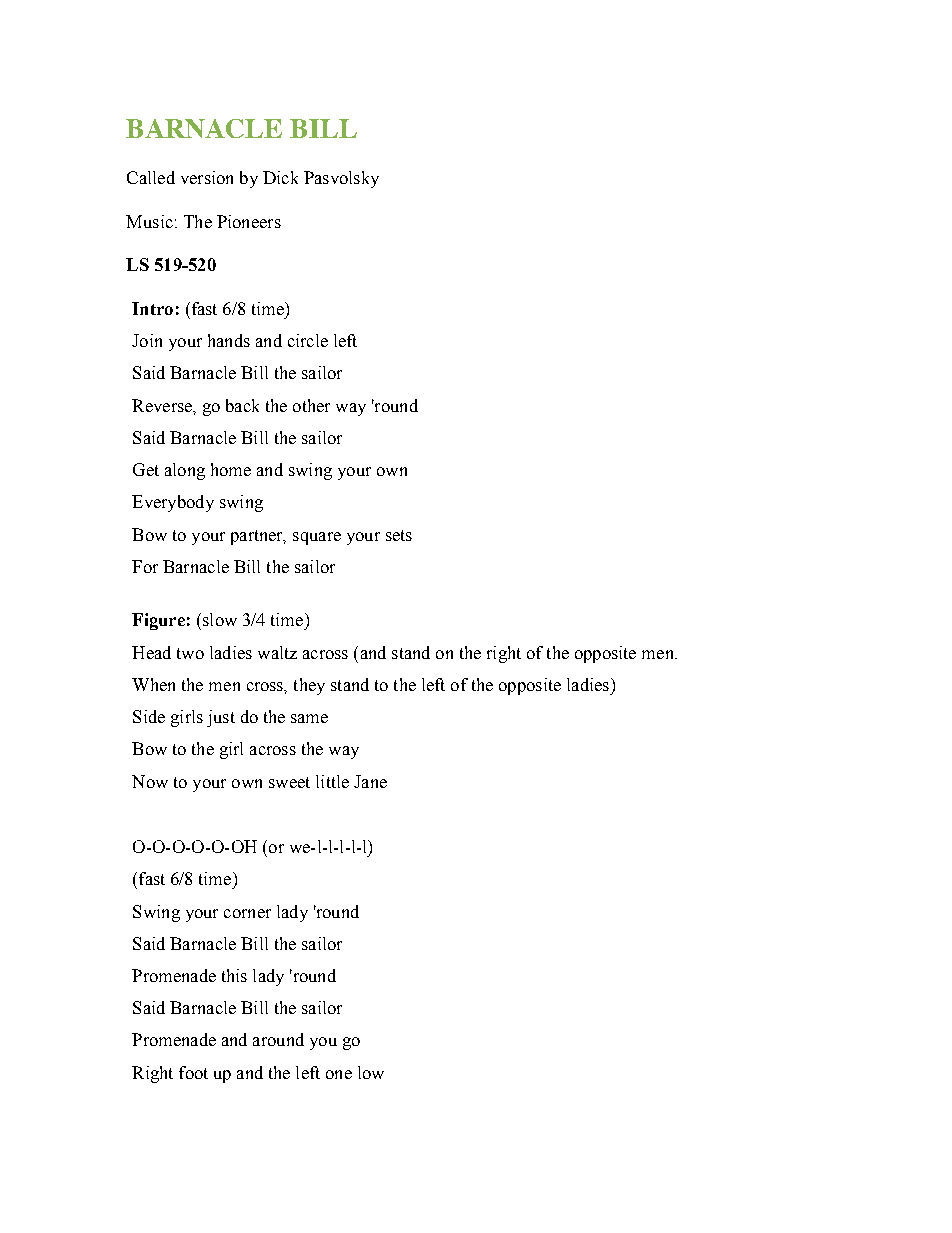 The image size is (952, 1233). Describe the element at coordinates (370, 781) in the screenshot. I see `Jane` at that location.
